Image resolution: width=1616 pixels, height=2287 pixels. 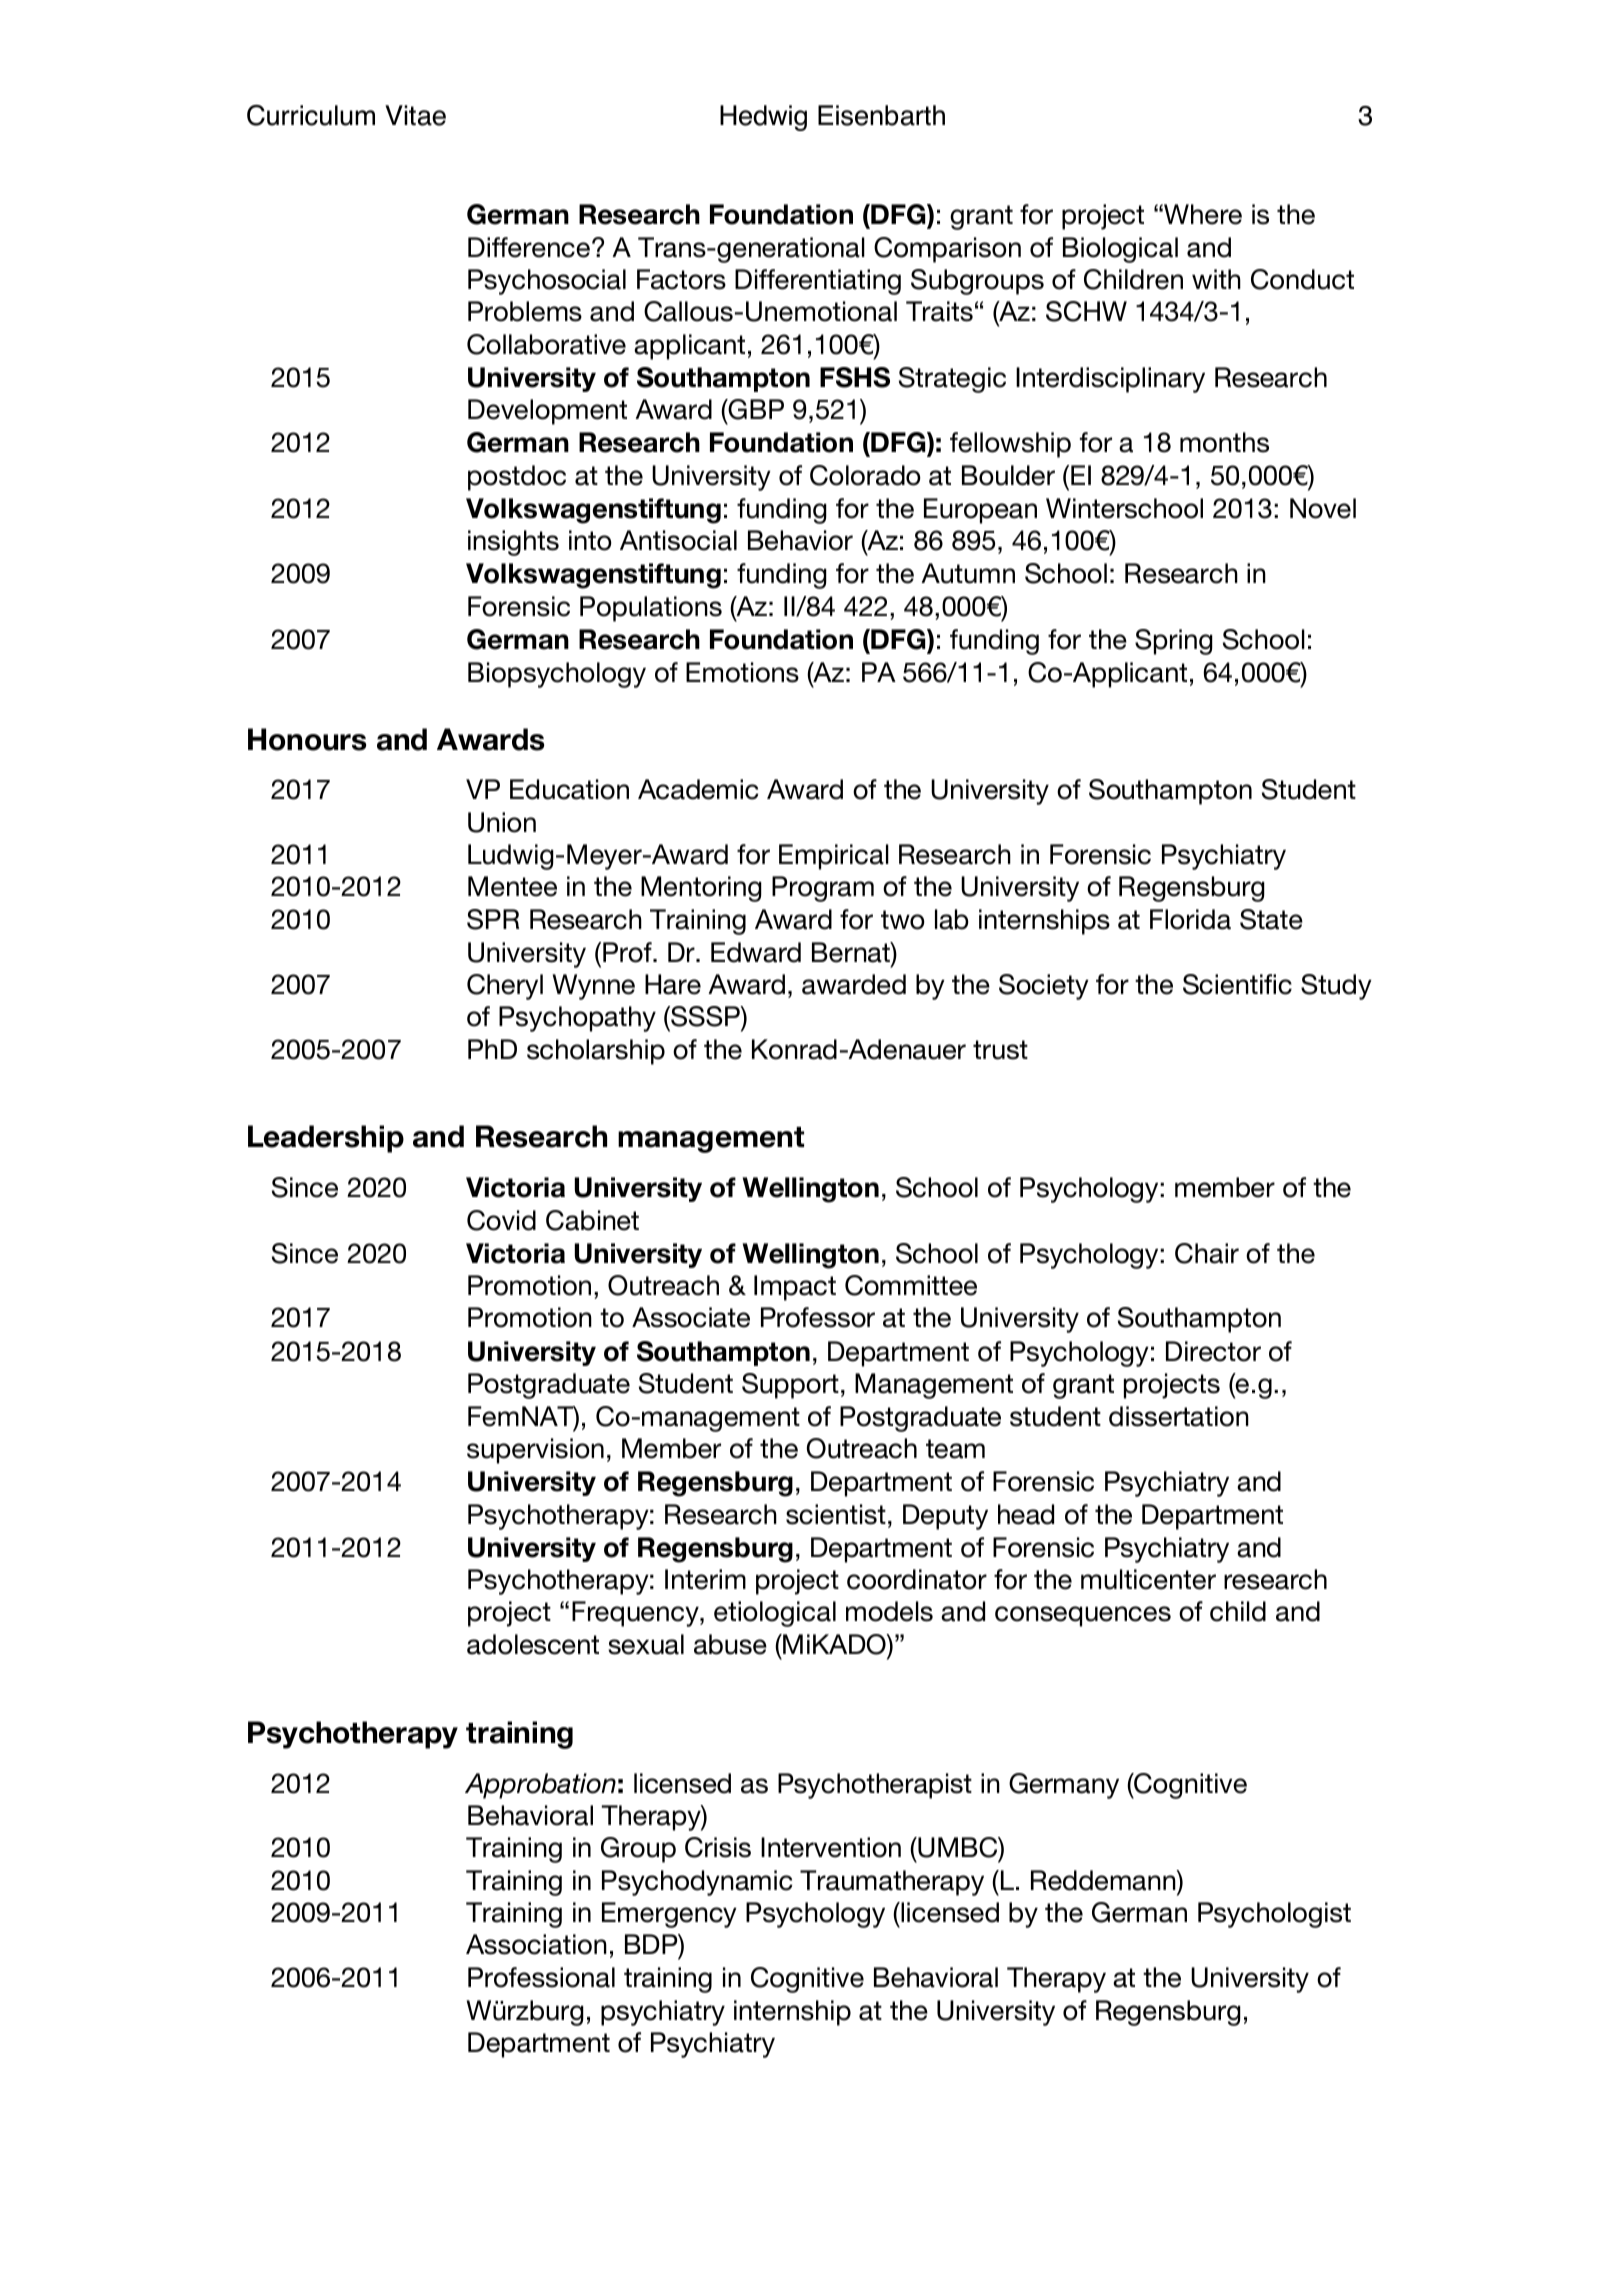 What do you see at coordinates (763, 118) in the image?
I see `Hedwig` at bounding box center [763, 118].
